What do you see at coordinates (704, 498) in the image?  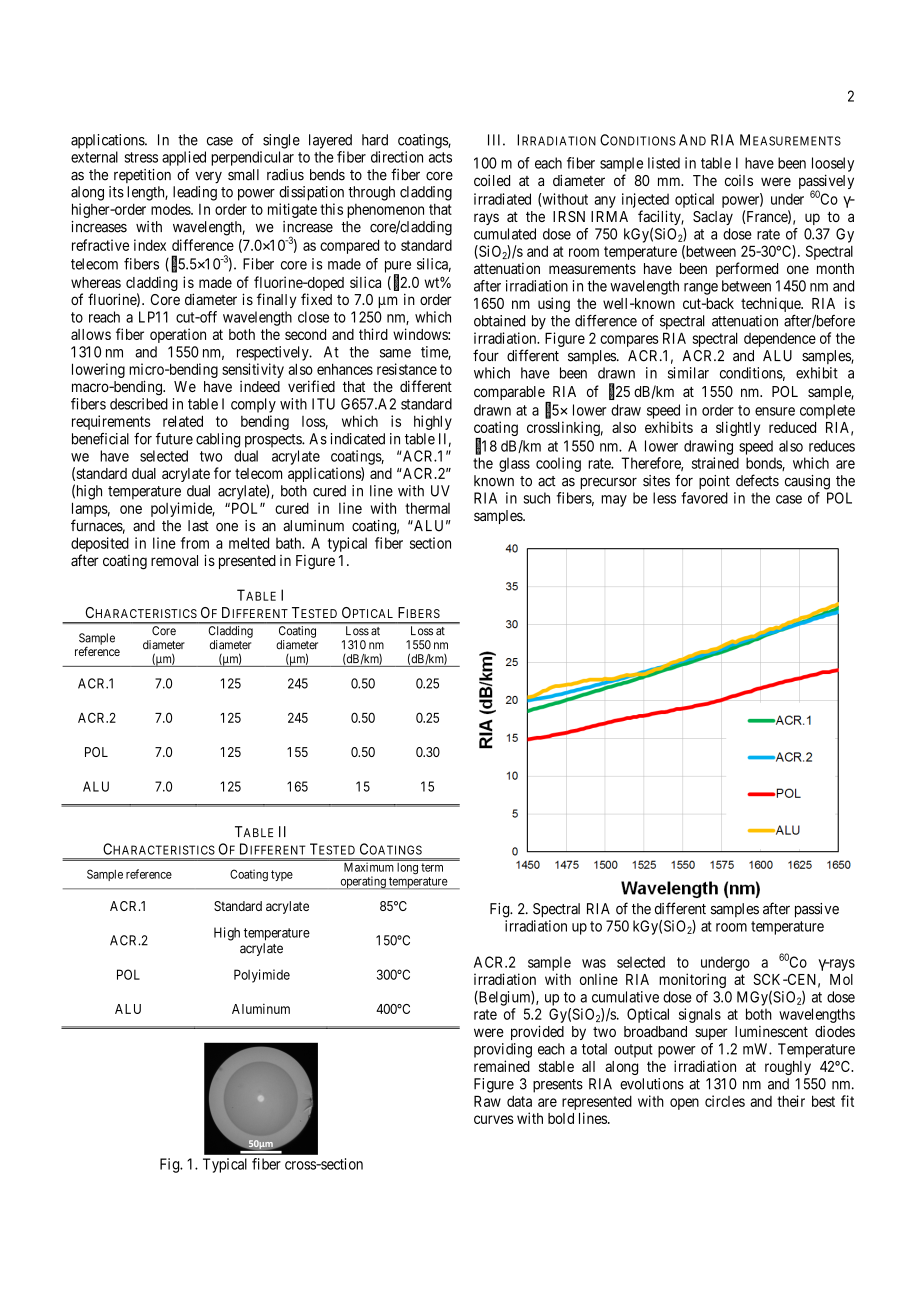 I see `favored` at bounding box center [704, 498].
